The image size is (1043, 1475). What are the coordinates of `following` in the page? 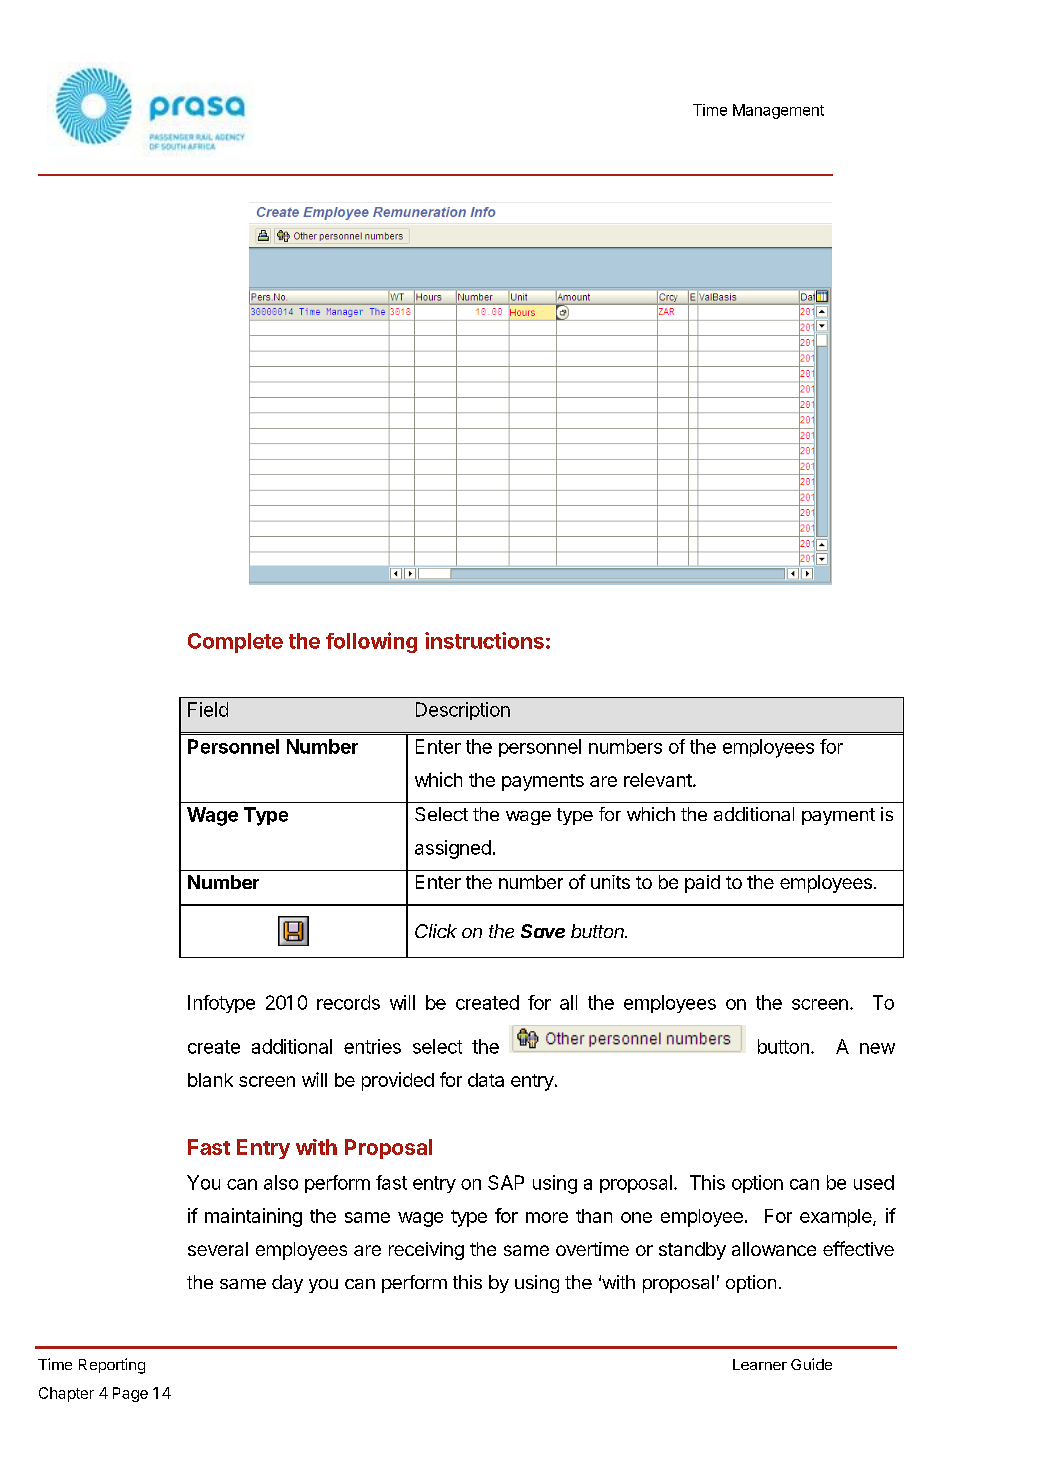 It's located at (371, 642).
